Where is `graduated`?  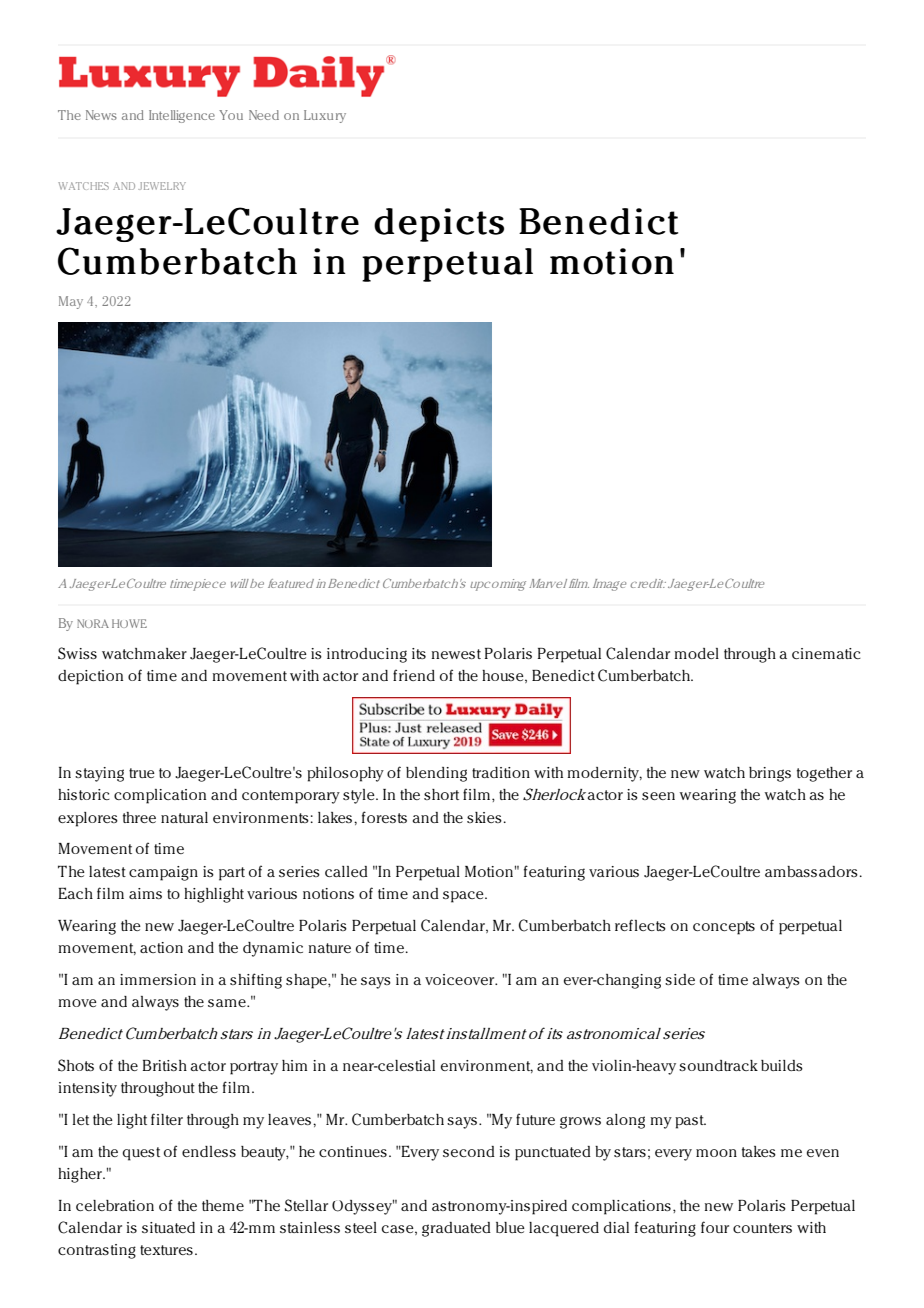 graduated is located at coordinates (456, 1229).
